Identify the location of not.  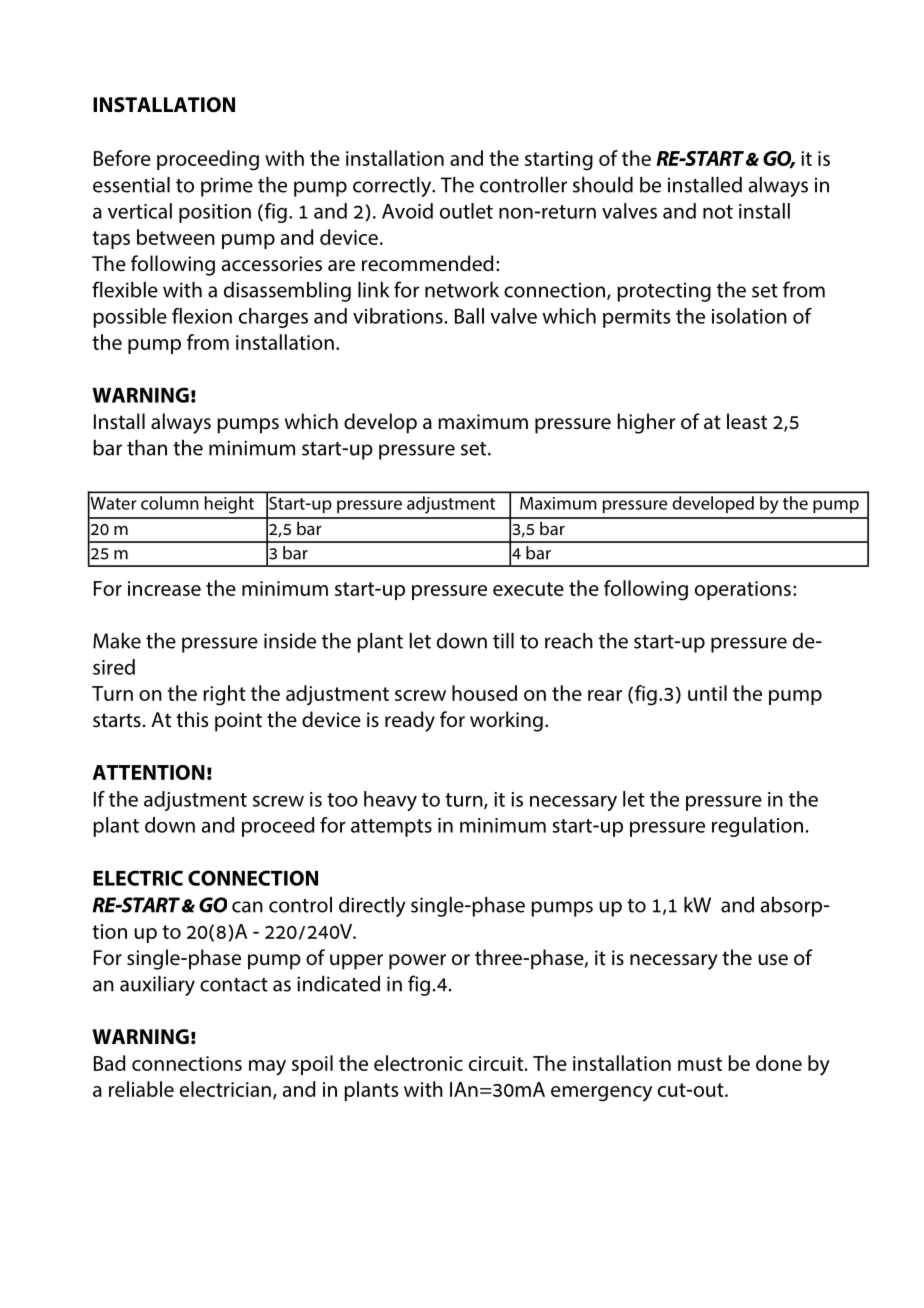
(718, 212).
